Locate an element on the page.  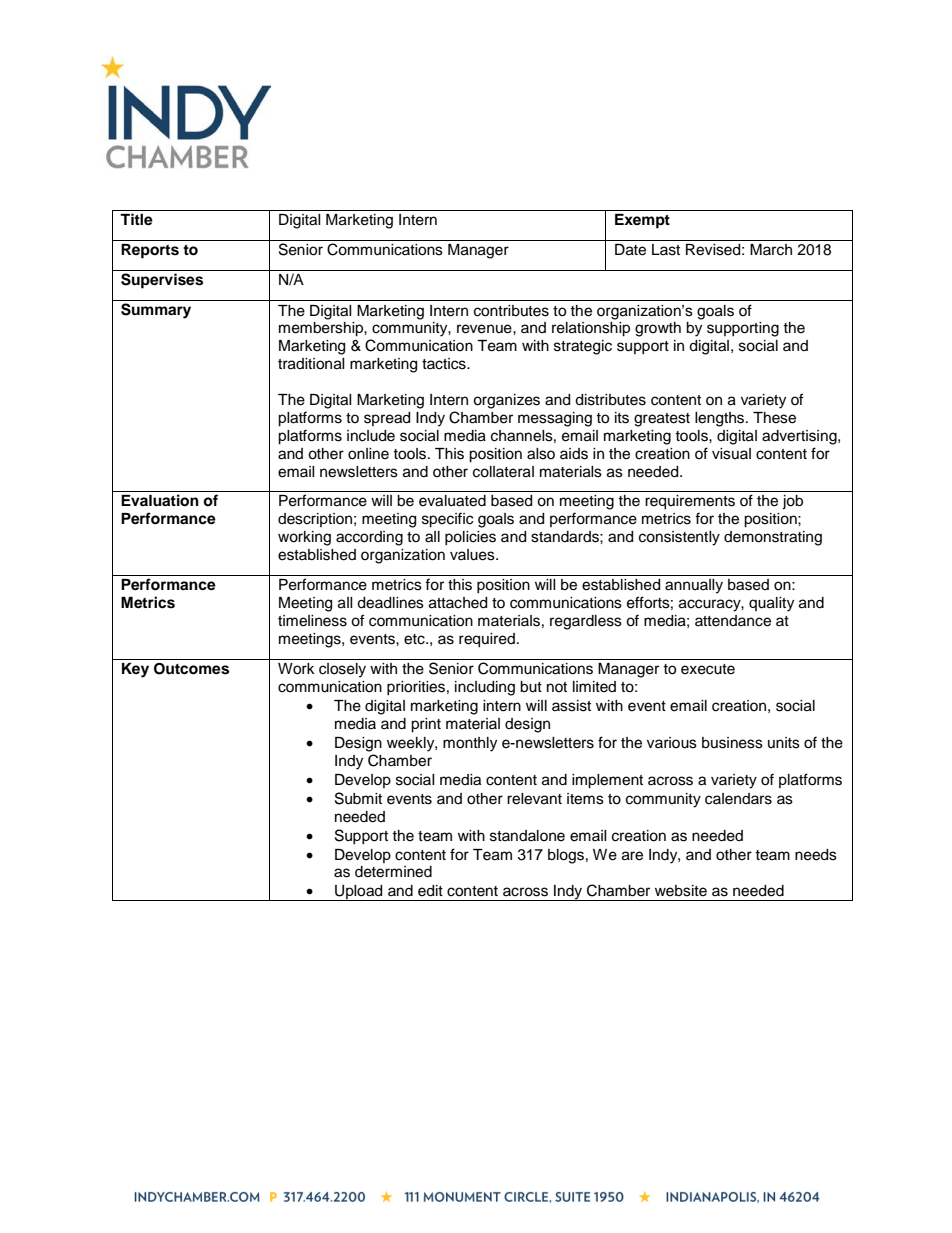
contributes is located at coordinates (511, 311).
